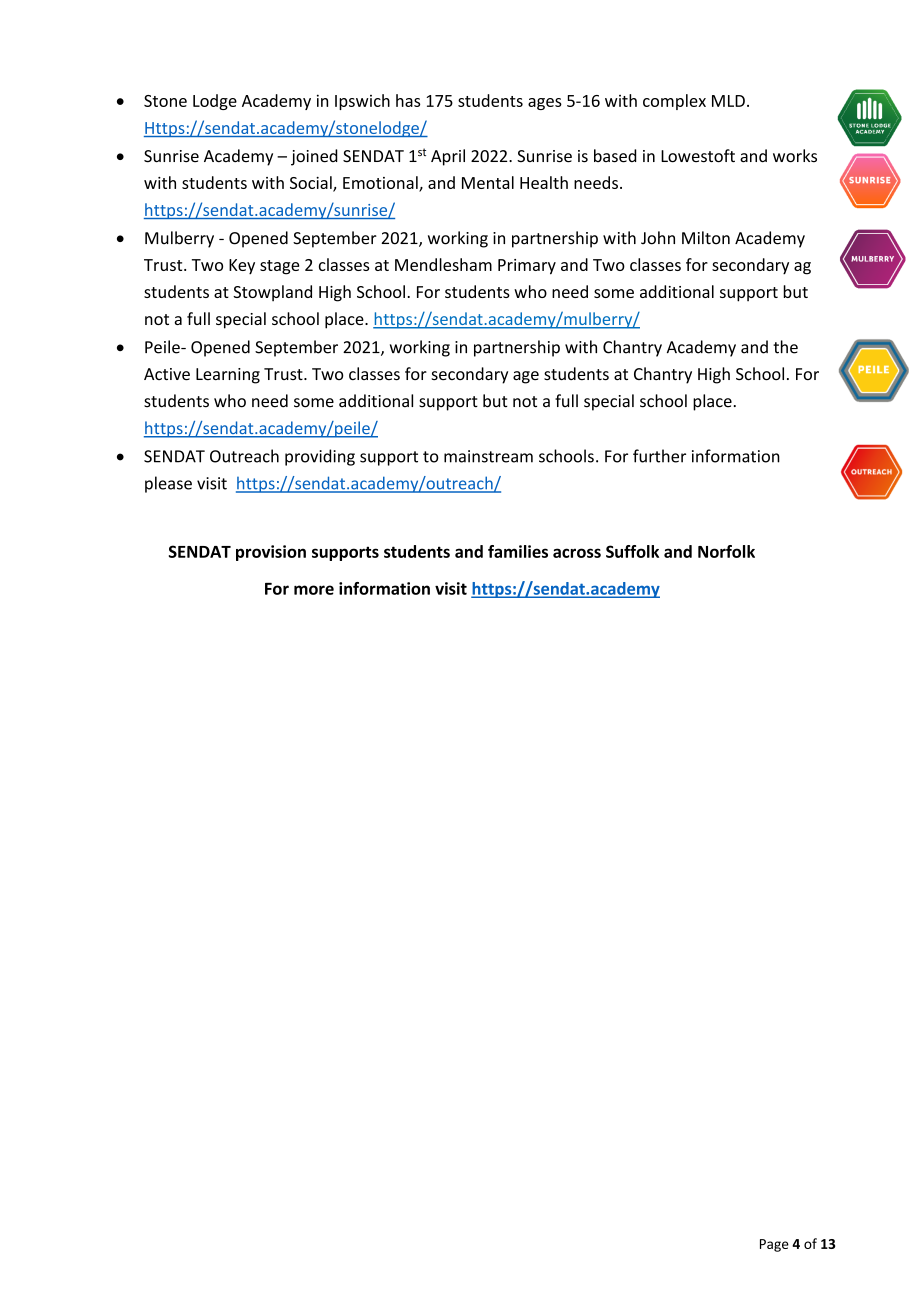 This screenshot has width=924, height=1308. Describe the element at coordinates (726, 551) in the screenshot. I see `Norfolk` at that location.
